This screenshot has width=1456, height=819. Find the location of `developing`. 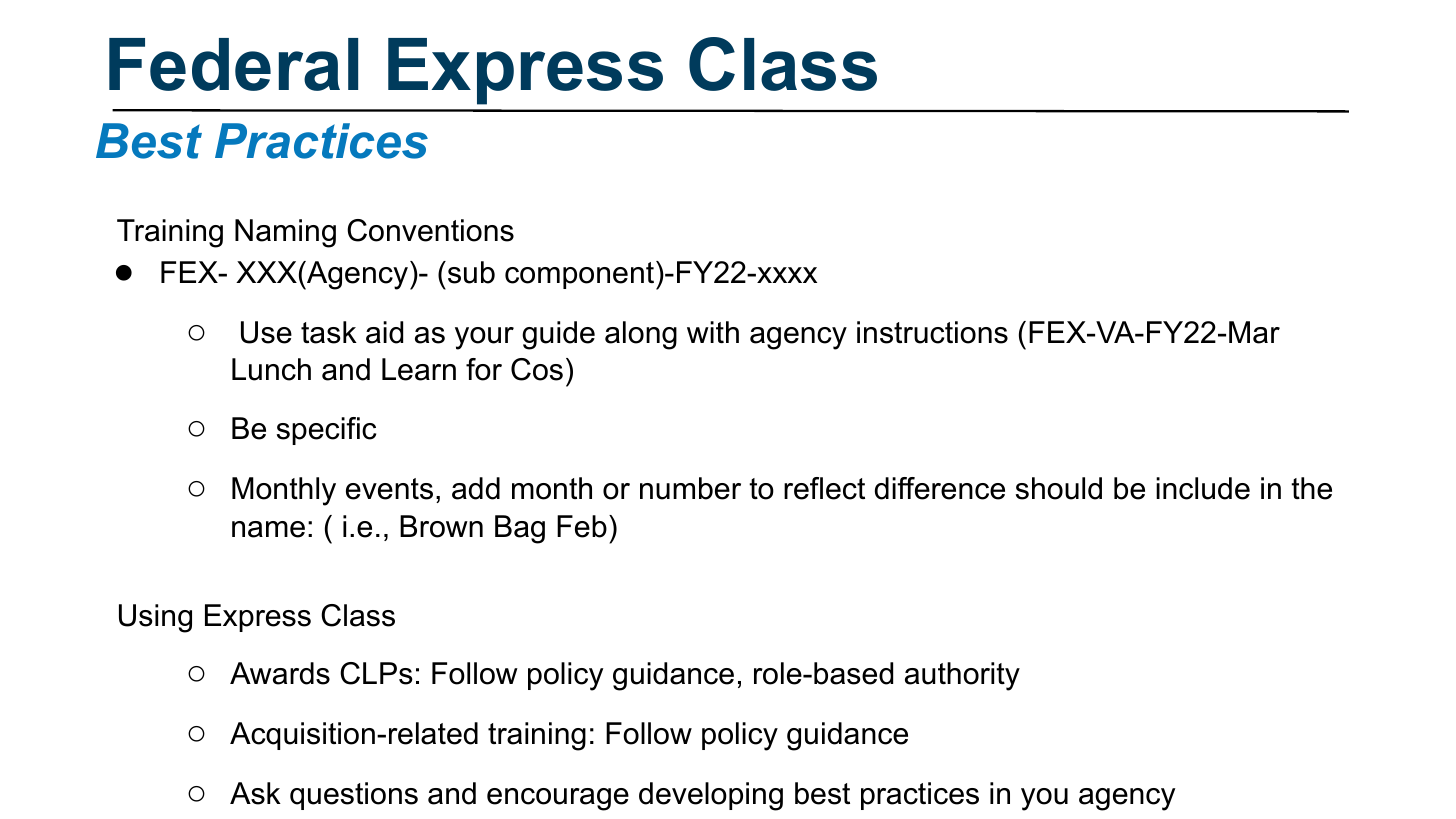

developing is located at coordinates (711, 796).
